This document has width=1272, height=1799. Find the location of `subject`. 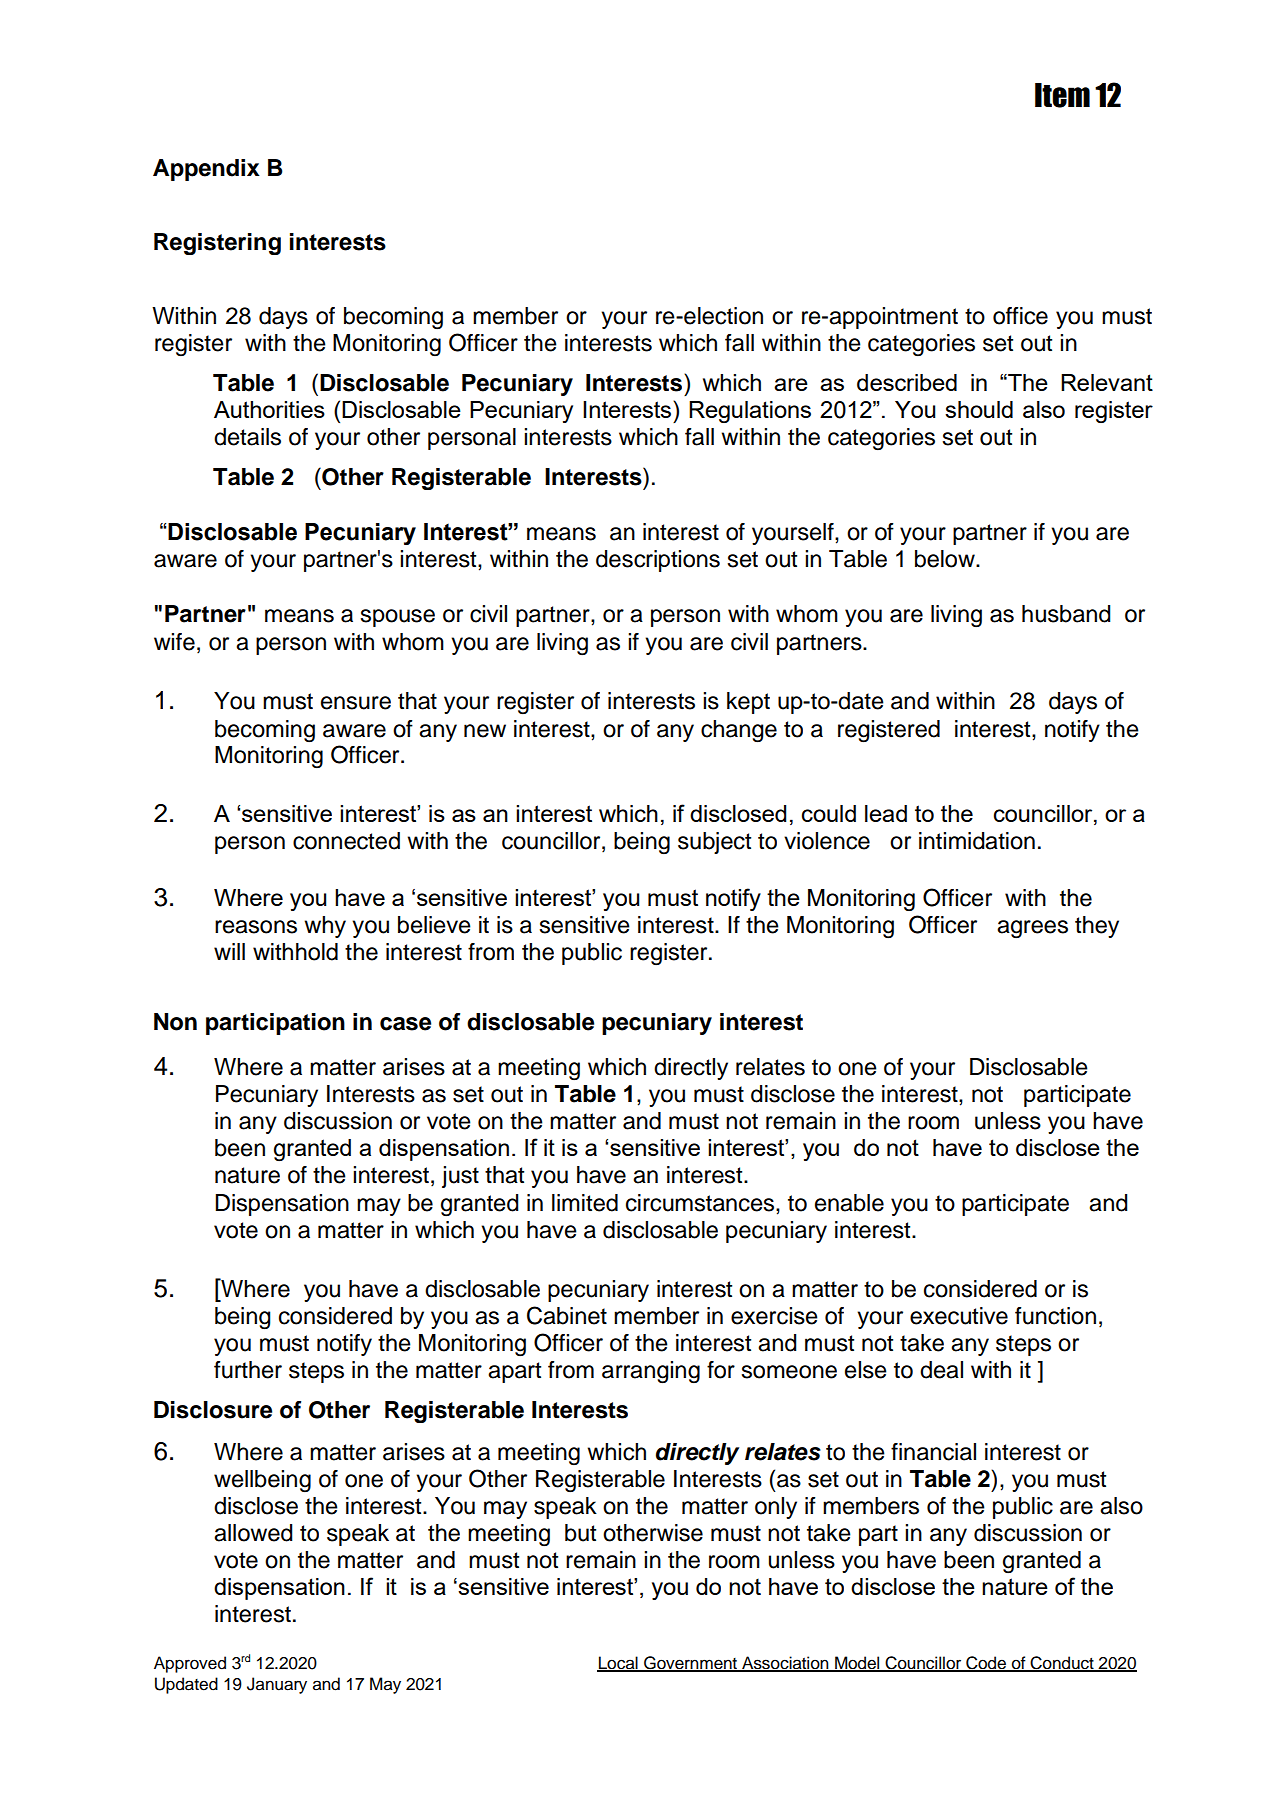

subject is located at coordinates (714, 843).
